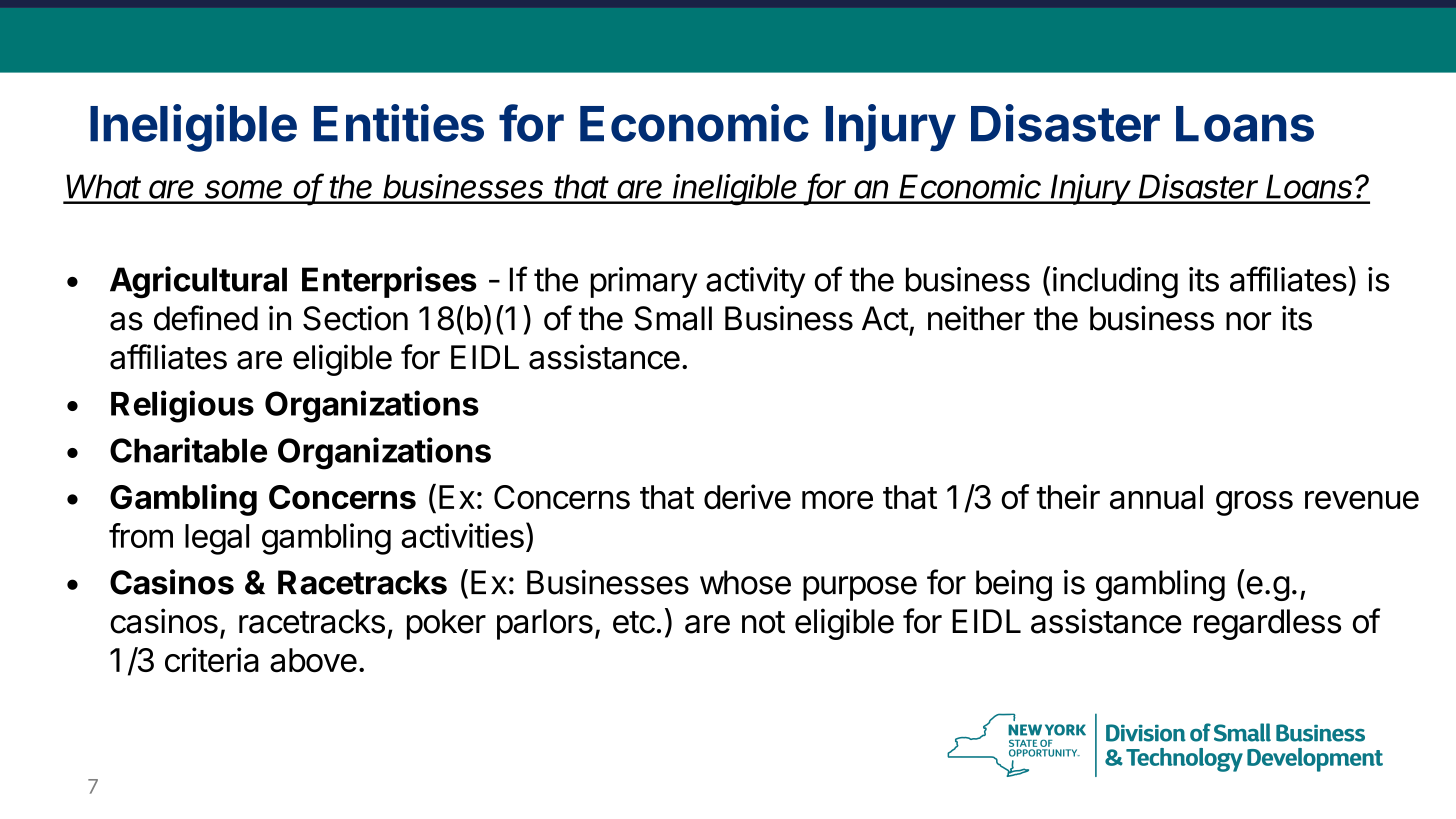 The width and height of the screenshot is (1456, 819). Describe the element at coordinates (399, 123) in the screenshot. I see `Entities` at that location.
